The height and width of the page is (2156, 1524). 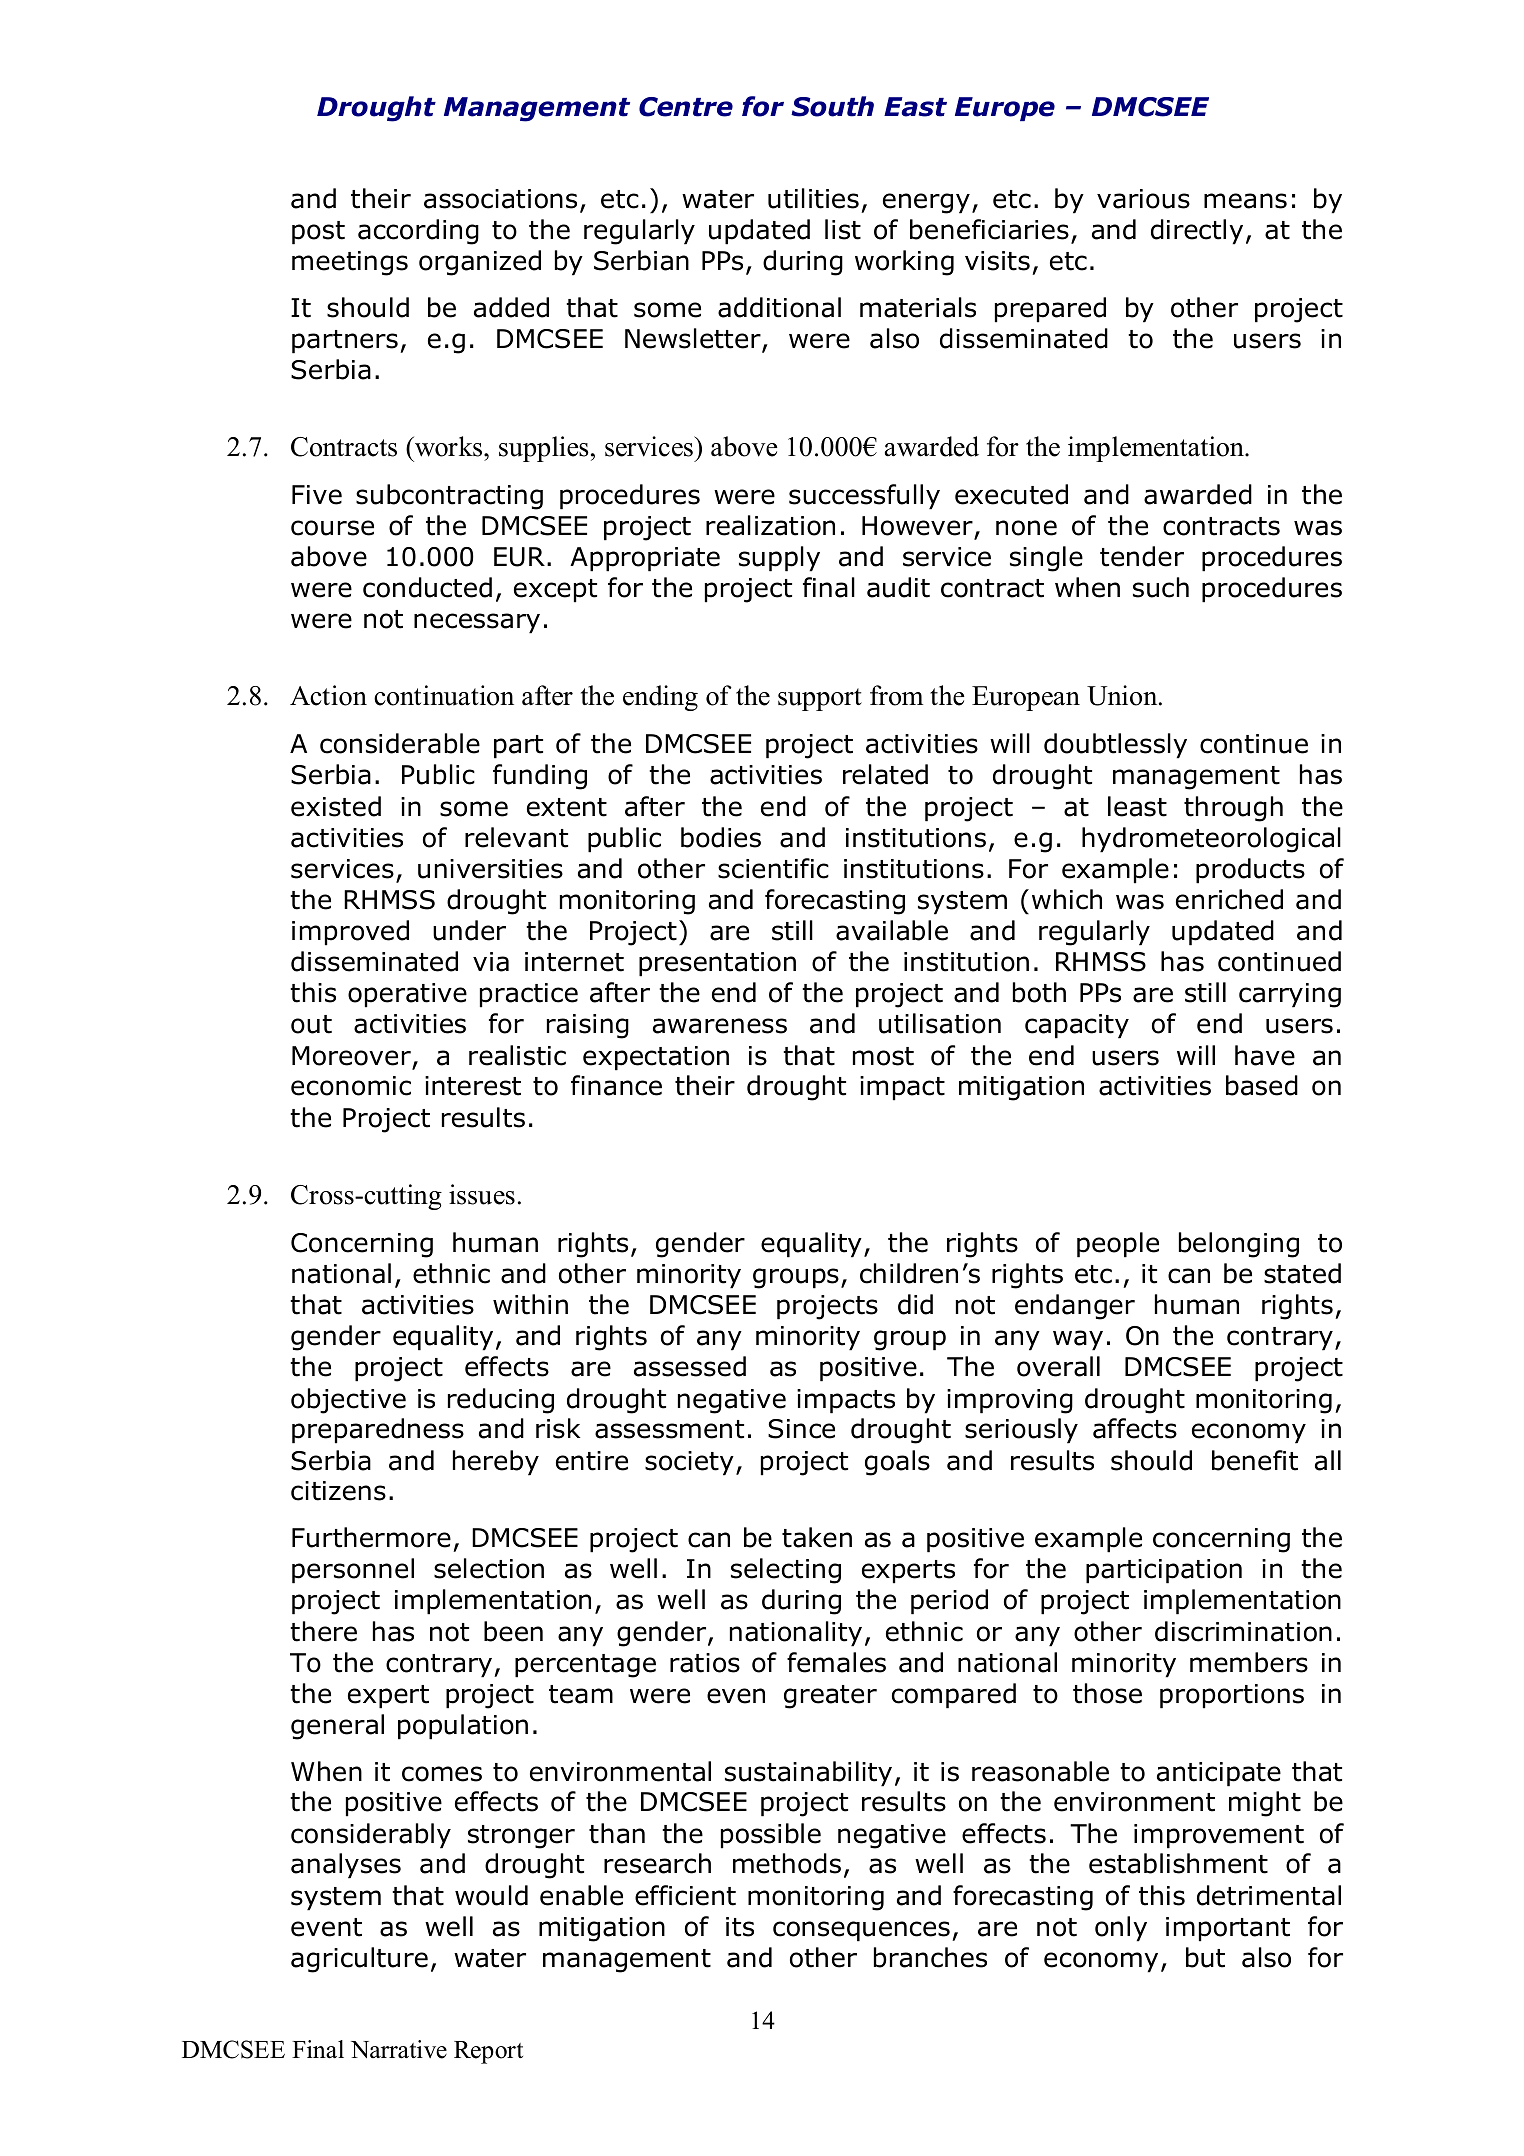 What do you see at coordinates (1143, 199) in the page?
I see `various` at bounding box center [1143, 199].
